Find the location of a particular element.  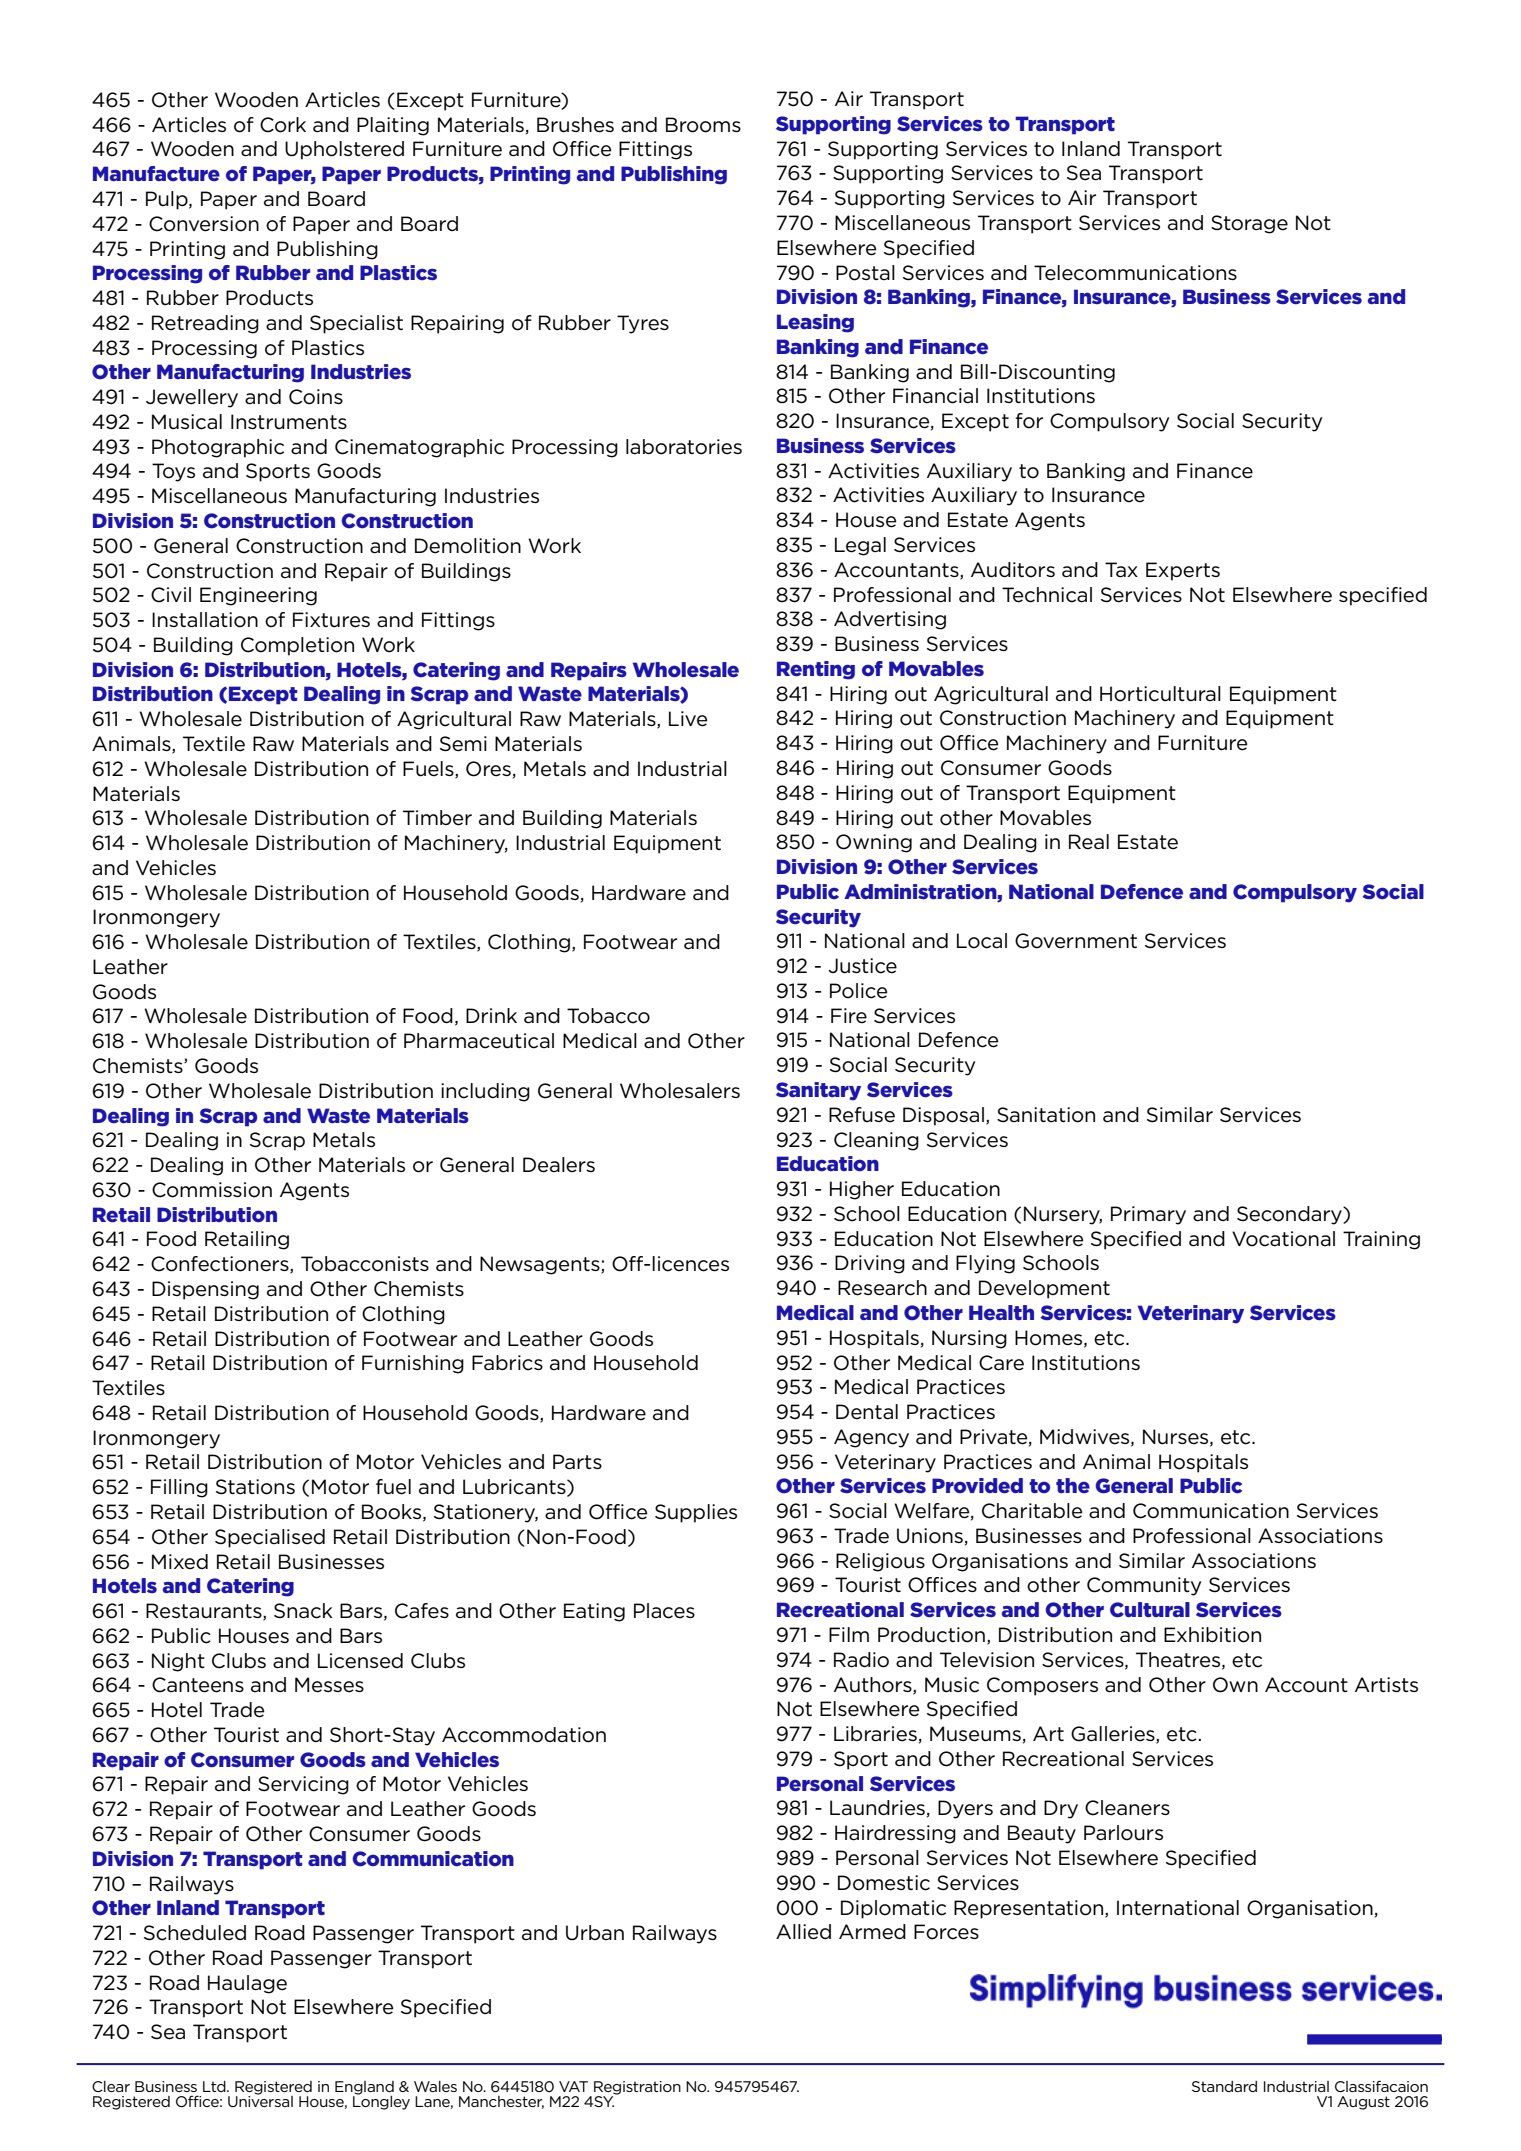

Universal is located at coordinates (260, 2100).
